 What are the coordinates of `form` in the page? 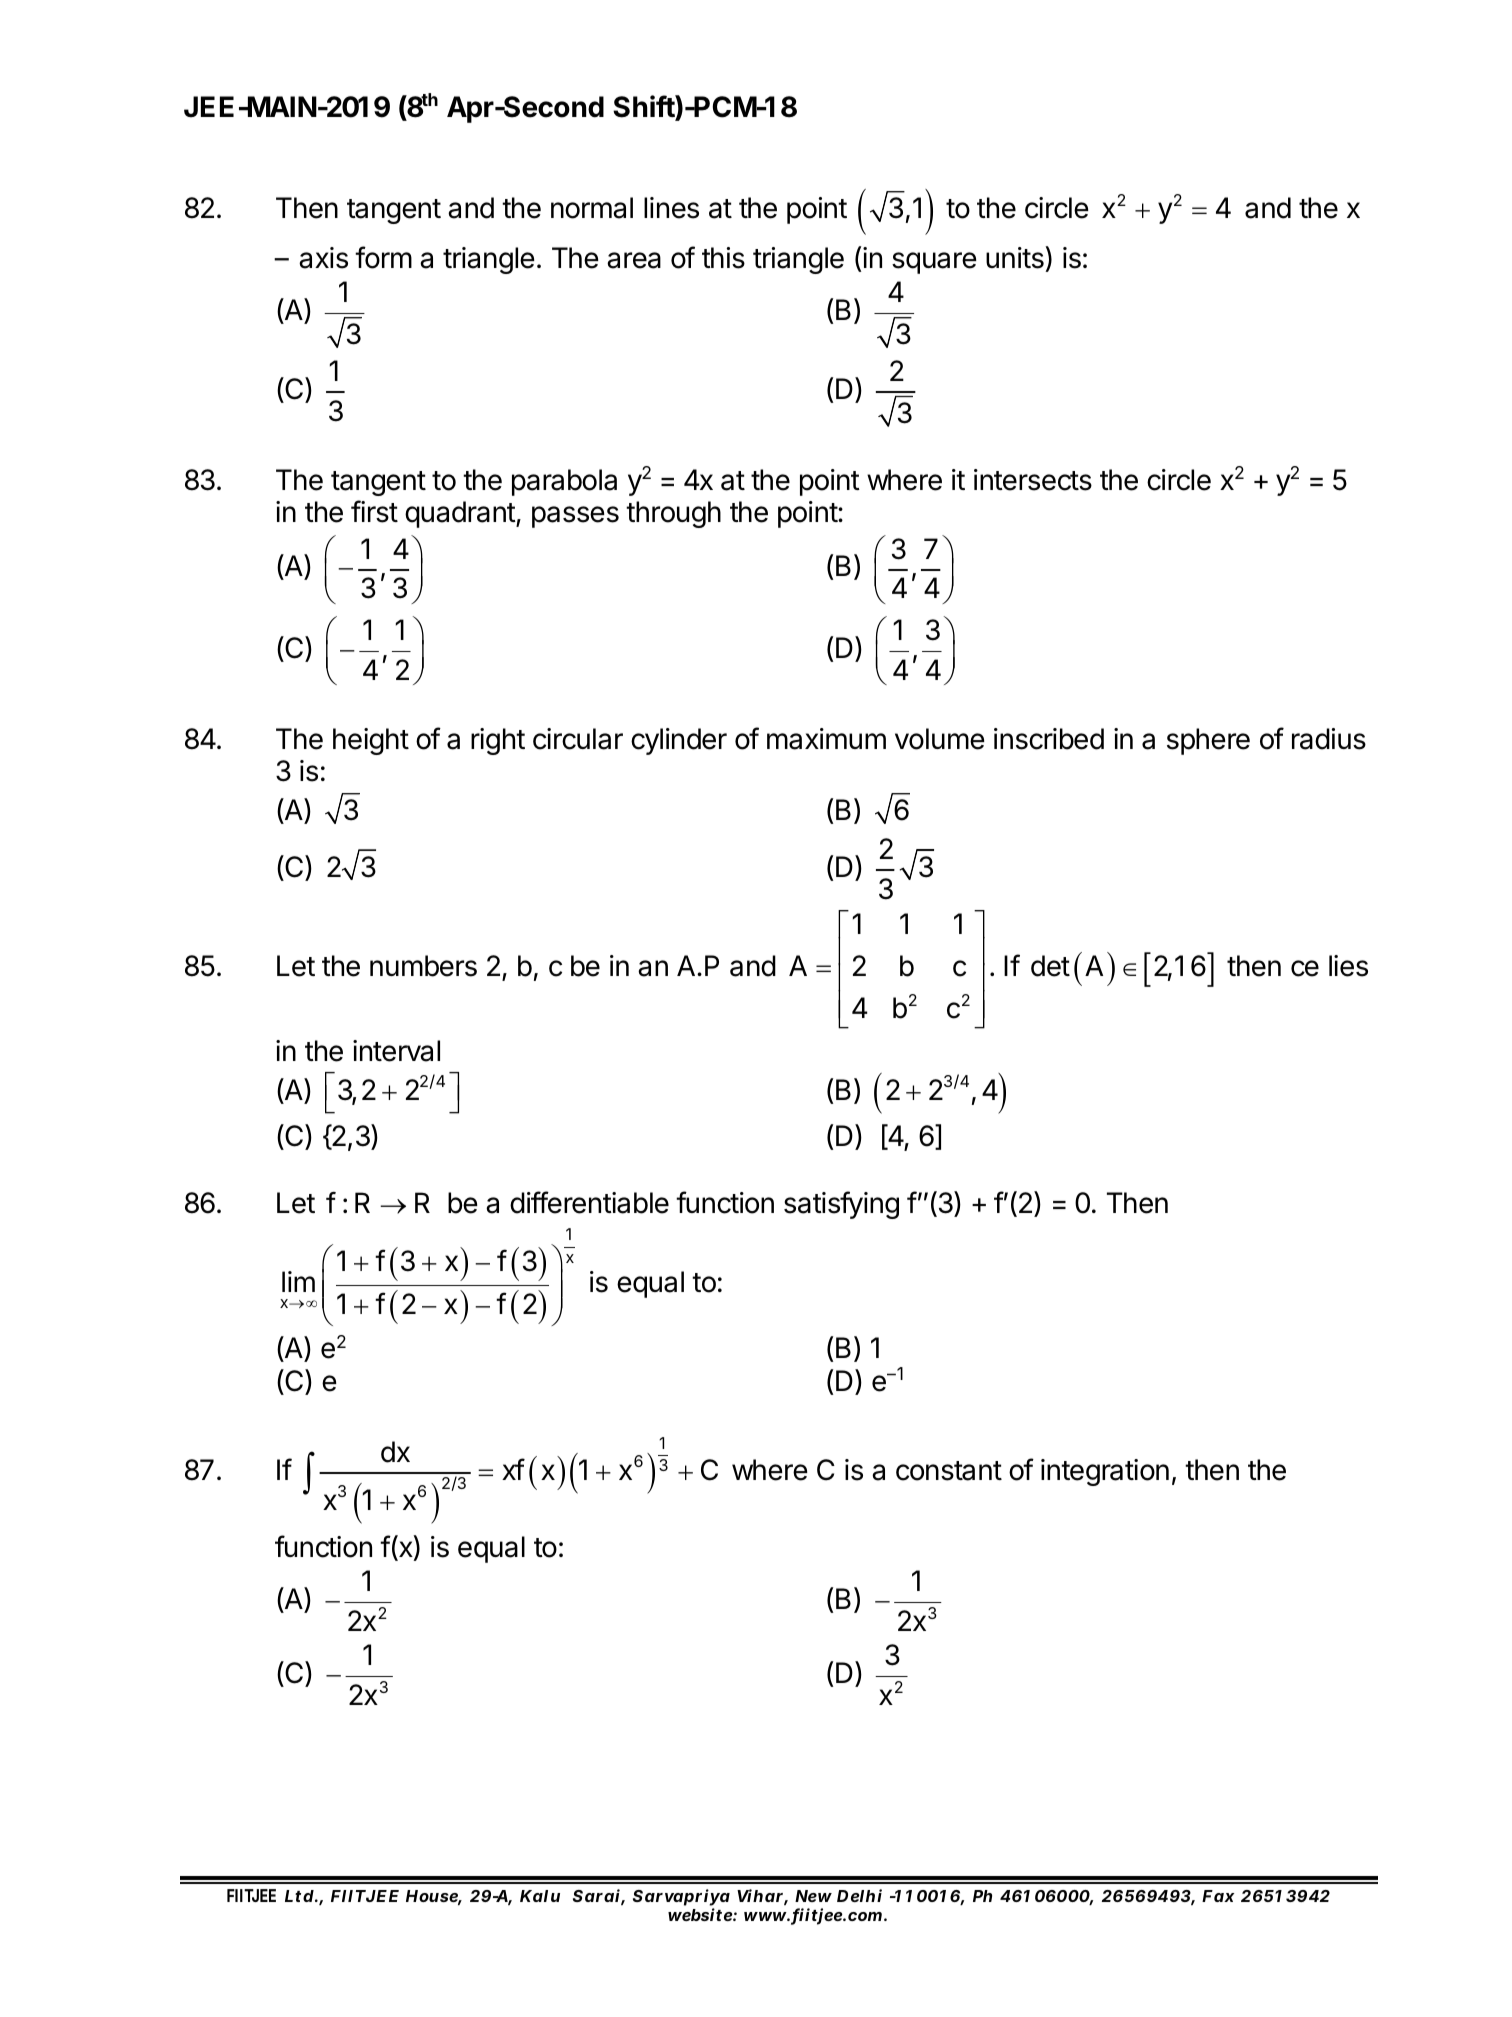 It's located at (383, 257).
